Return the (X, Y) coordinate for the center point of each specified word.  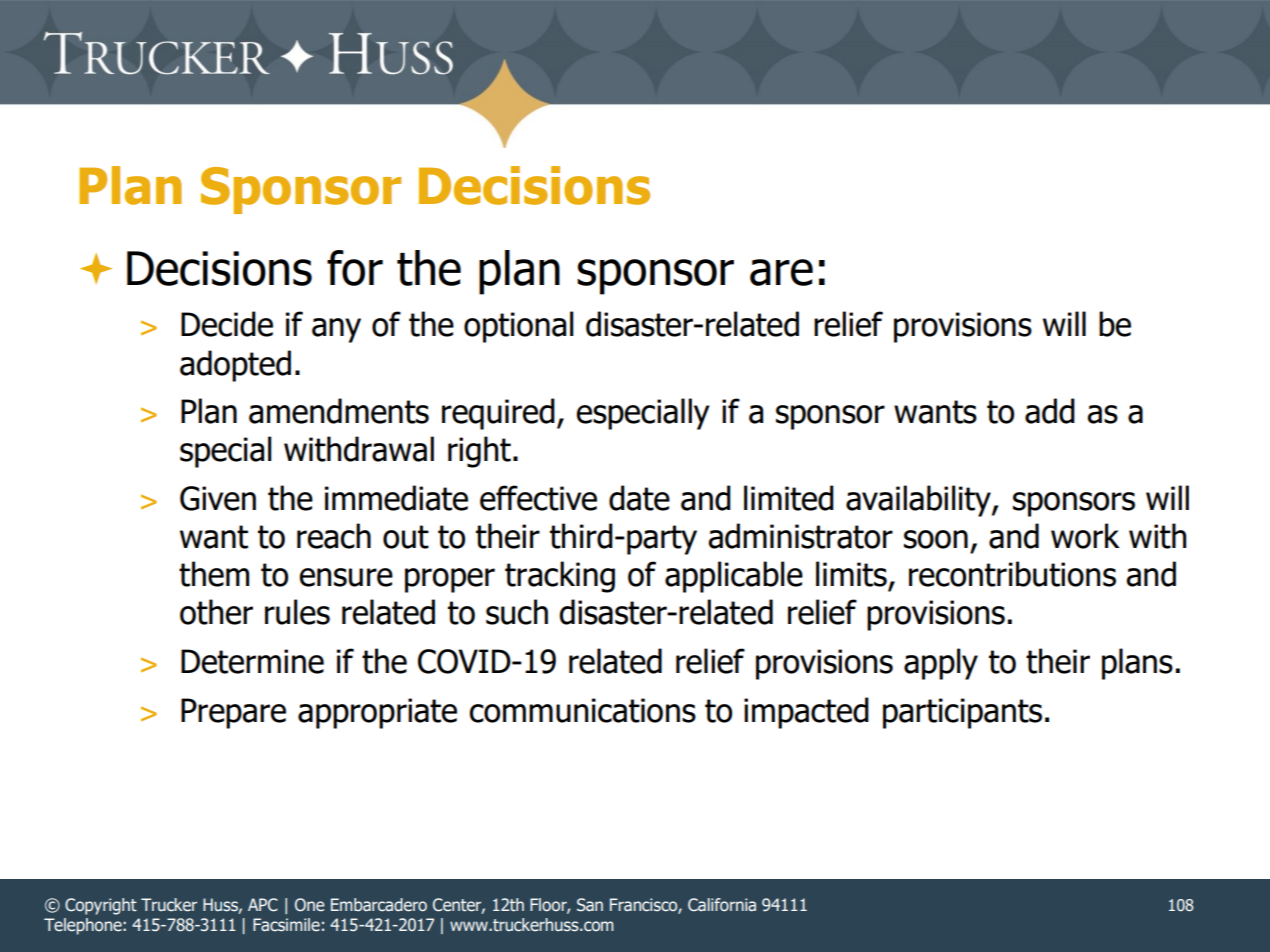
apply (941, 664)
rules (297, 612)
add (1050, 411)
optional (519, 327)
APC (263, 905)
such (517, 612)
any (336, 330)
